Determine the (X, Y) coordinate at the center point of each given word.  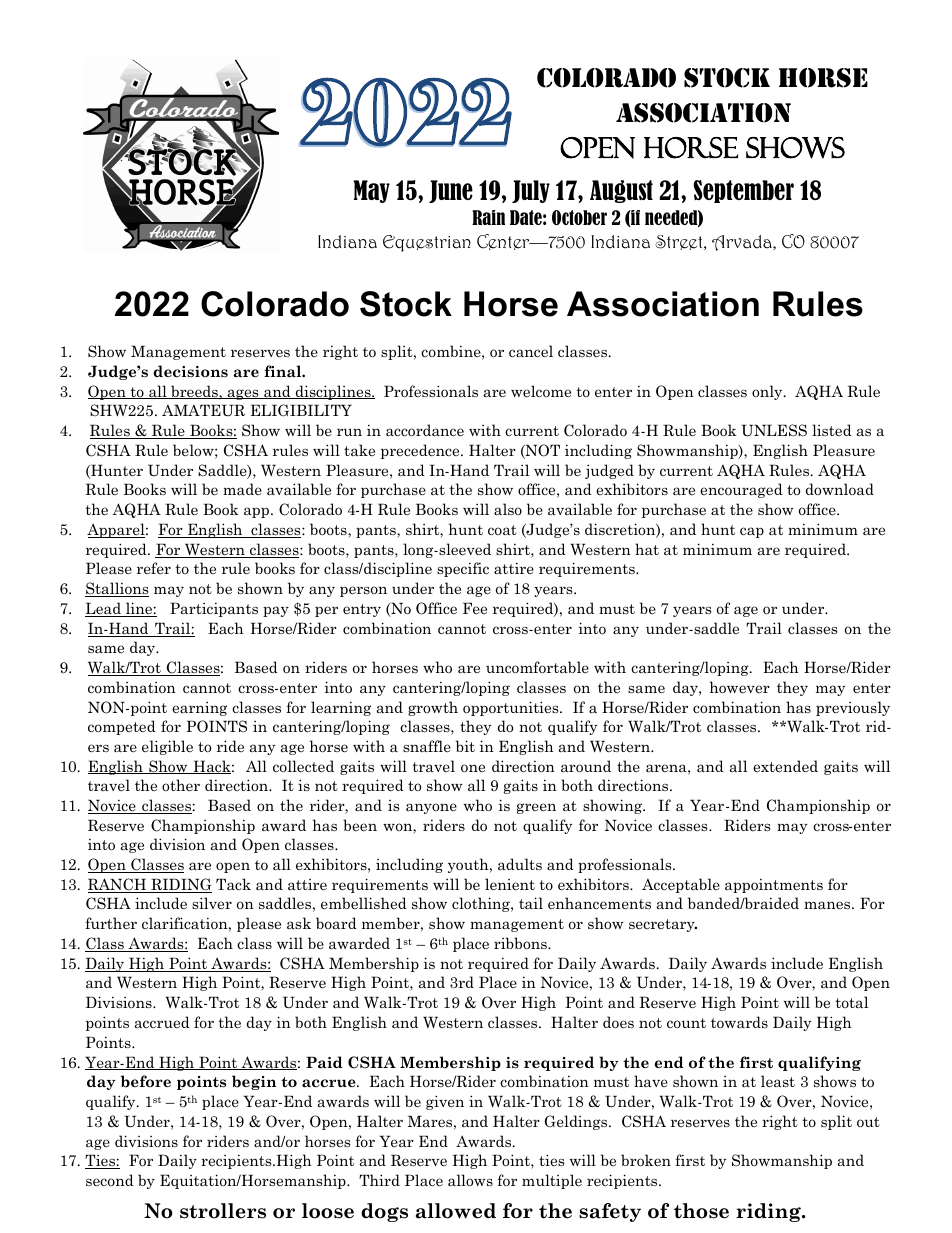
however (740, 687)
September (743, 191)
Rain (488, 217)
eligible (167, 747)
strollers (223, 1211)
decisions (190, 371)
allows (470, 1180)
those (701, 1211)
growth (433, 708)
